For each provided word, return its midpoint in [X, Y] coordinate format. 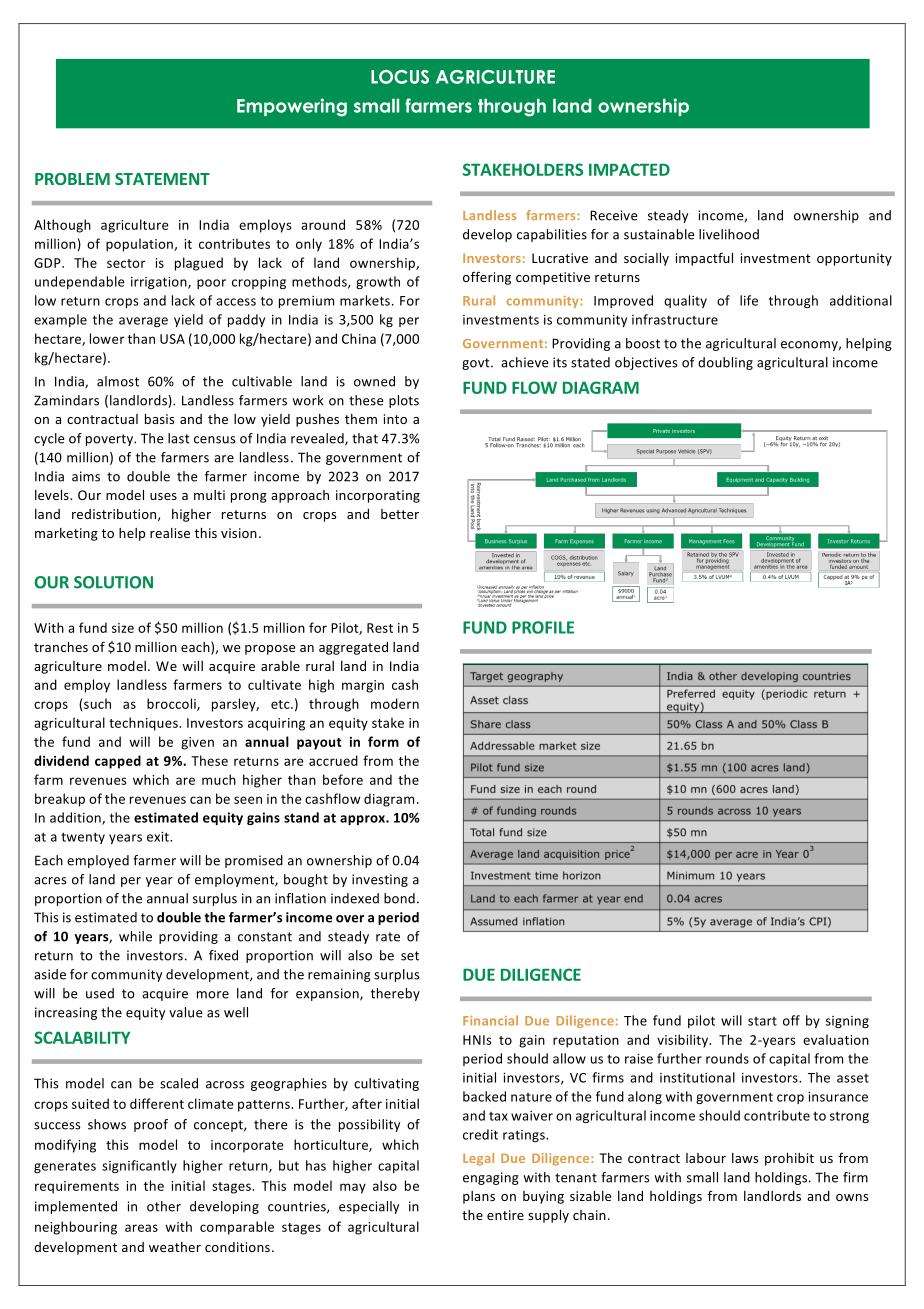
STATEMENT [162, 179]
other [164, 1206]
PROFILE [543, 627]
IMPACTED [629, 169]
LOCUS [400, 77]
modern [395, 703]
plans [479, 1197]
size [123, 628]
